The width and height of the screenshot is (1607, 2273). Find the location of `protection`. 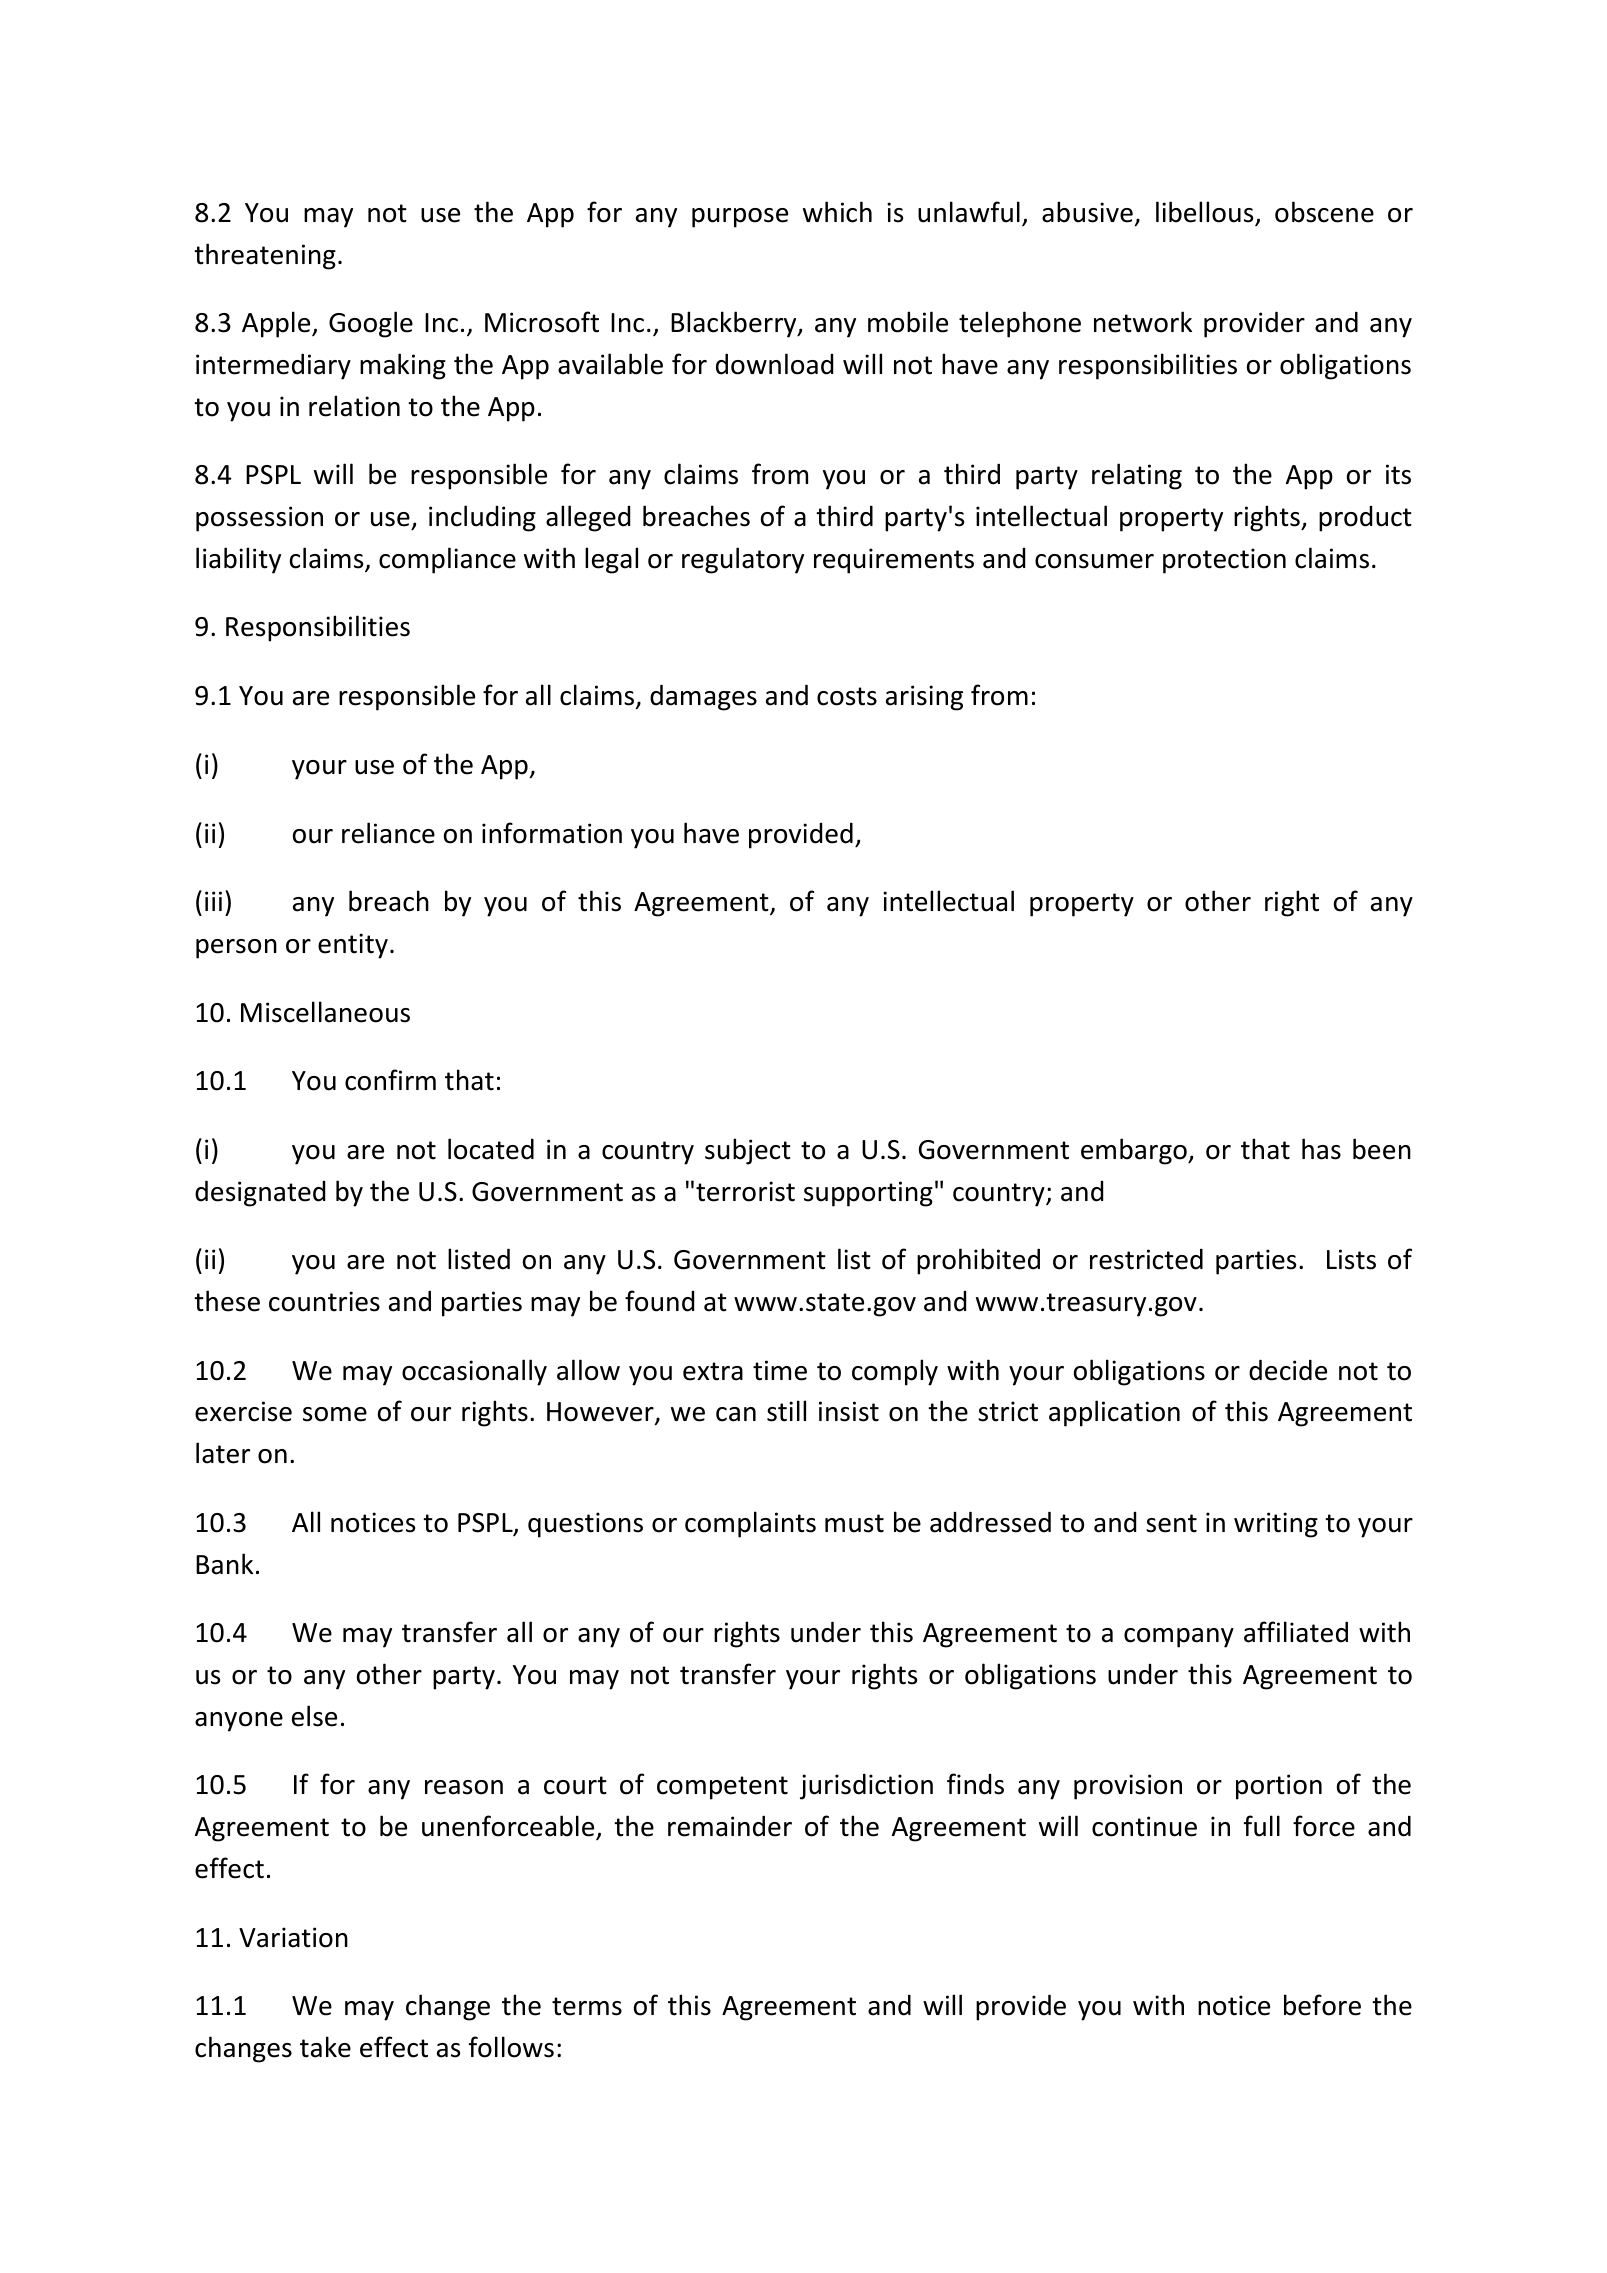

protection is located at coordinates (1224, 561).
